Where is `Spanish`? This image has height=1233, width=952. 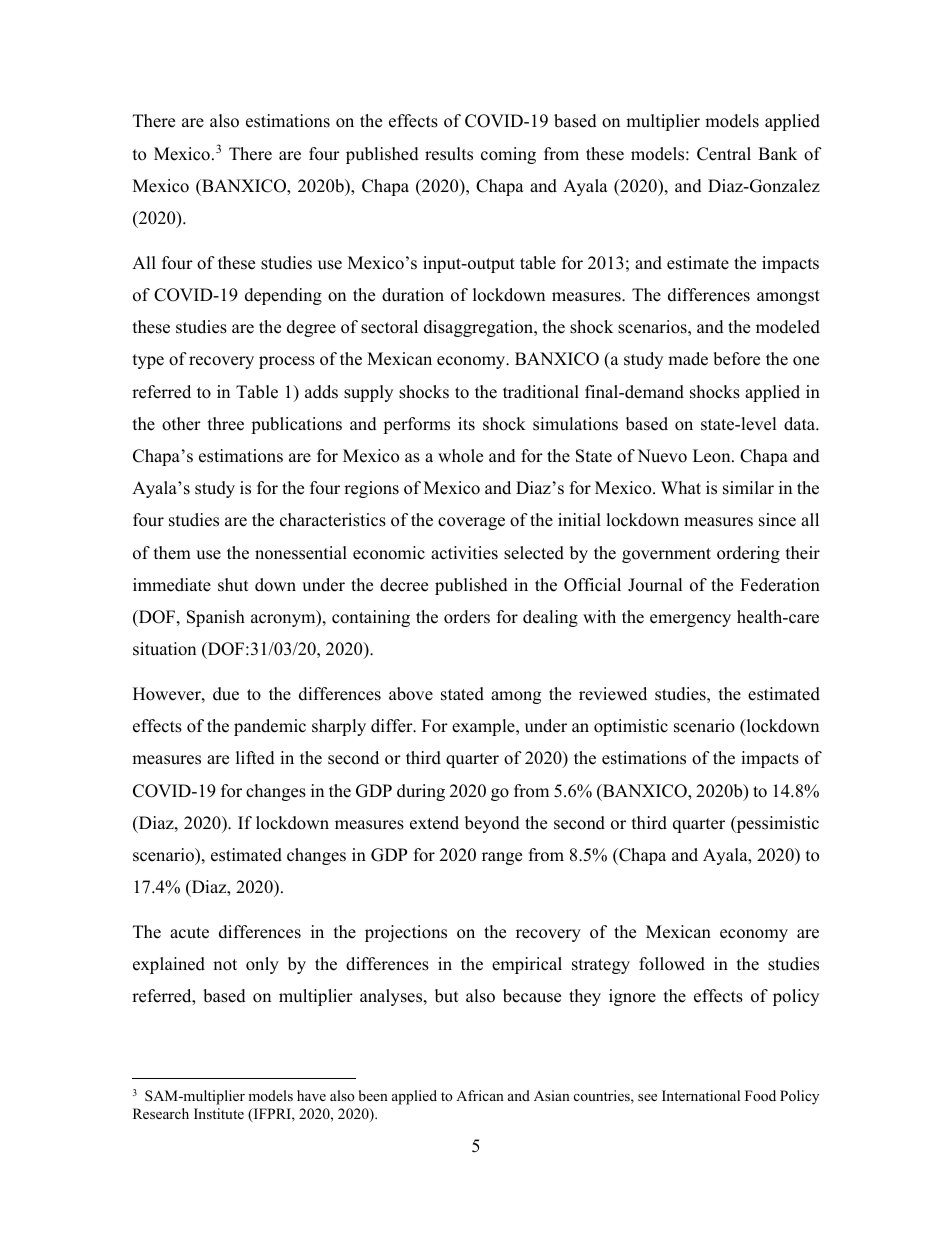
Spanish is located at coordinates (216, 618).
